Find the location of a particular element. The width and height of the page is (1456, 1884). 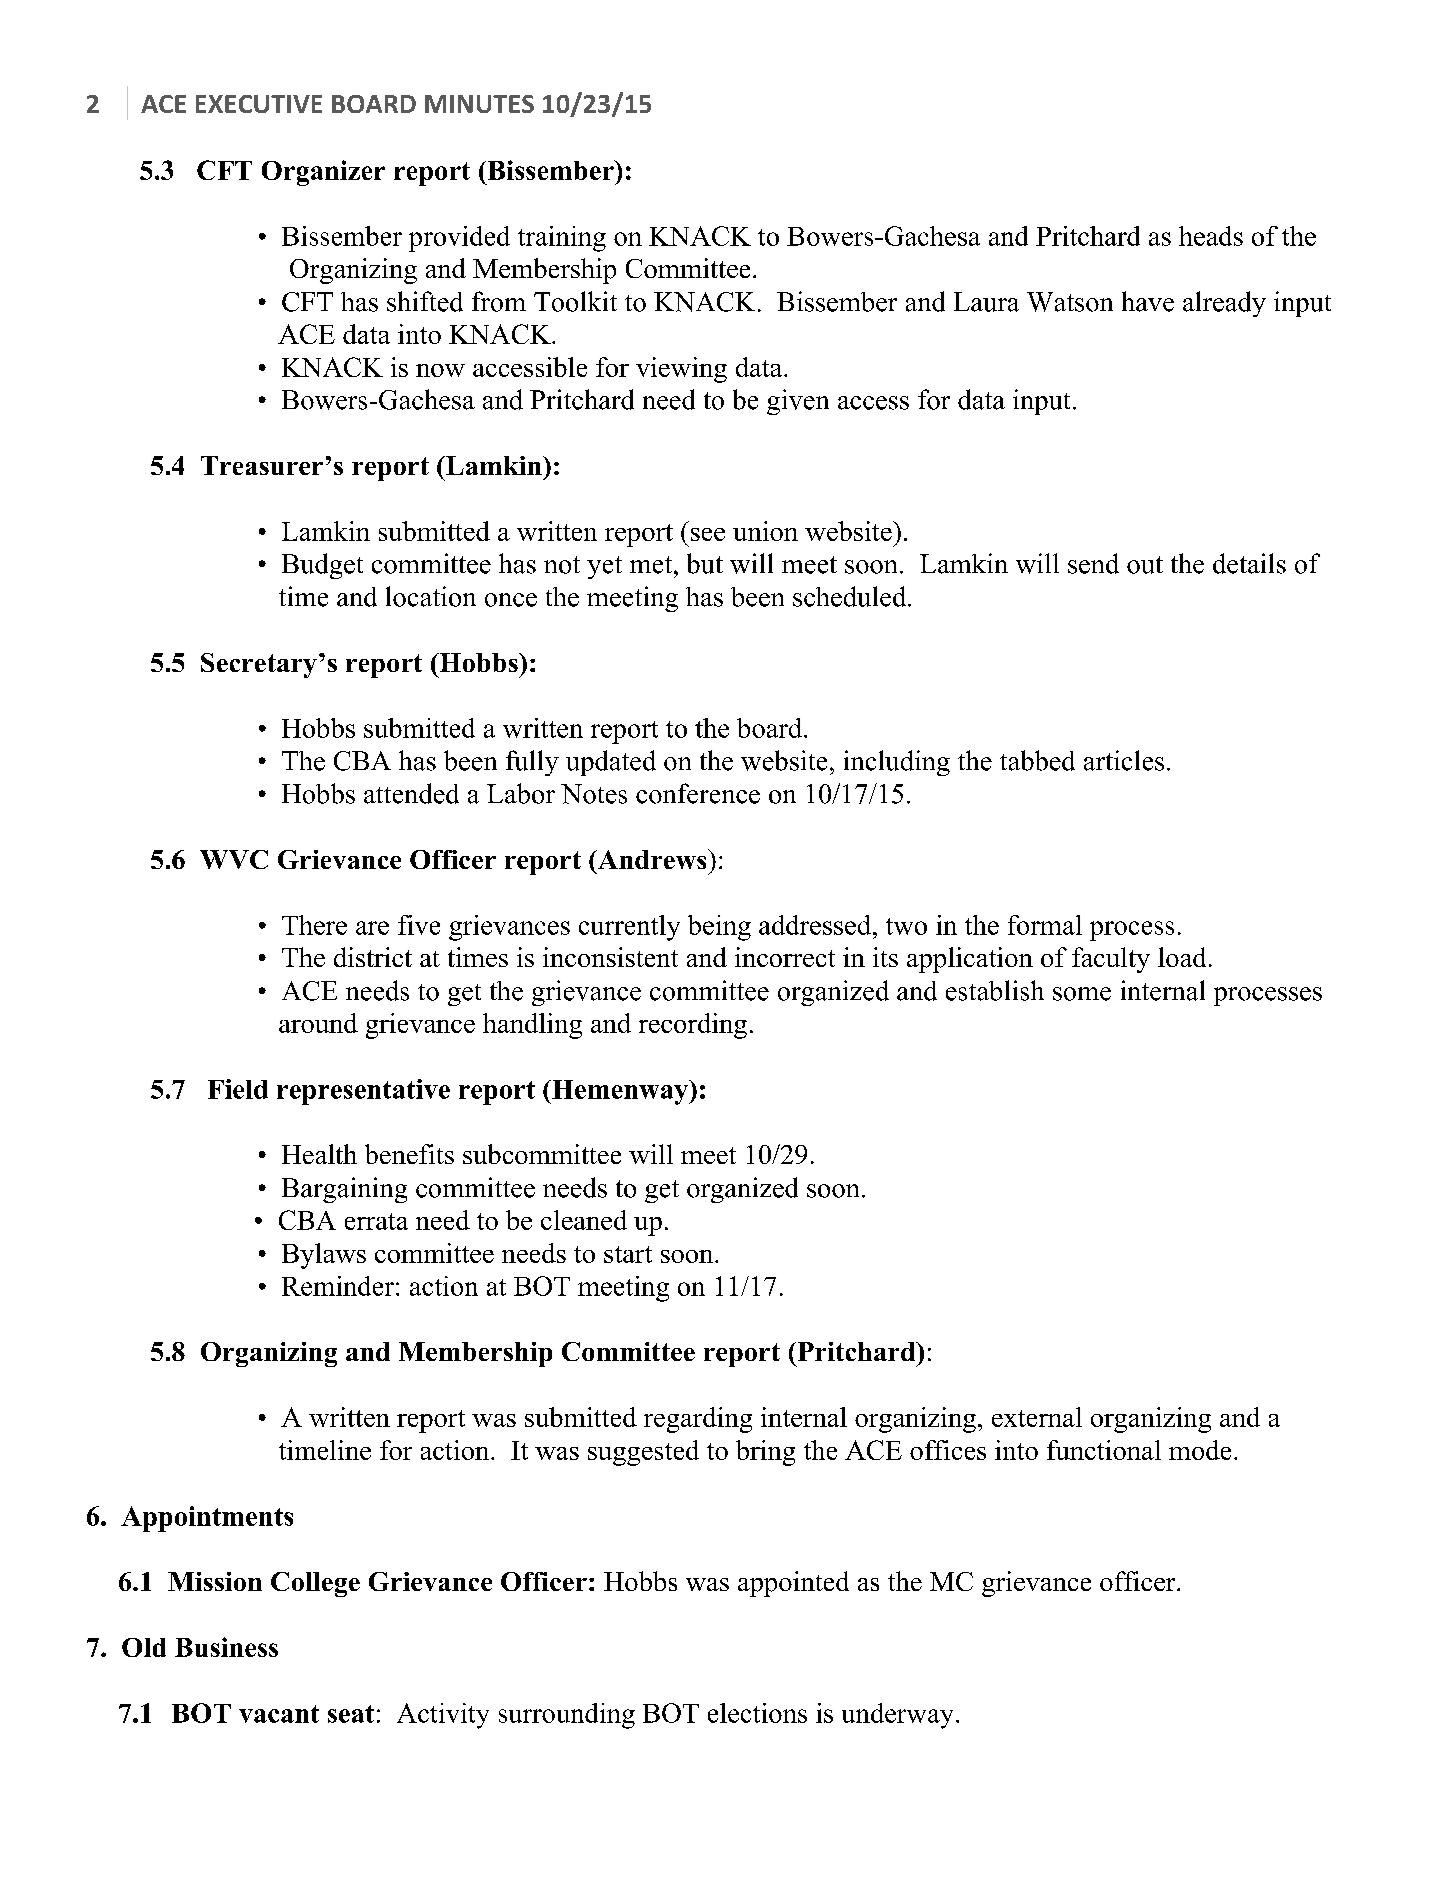

underway is located at coordinates (897, 1716).
